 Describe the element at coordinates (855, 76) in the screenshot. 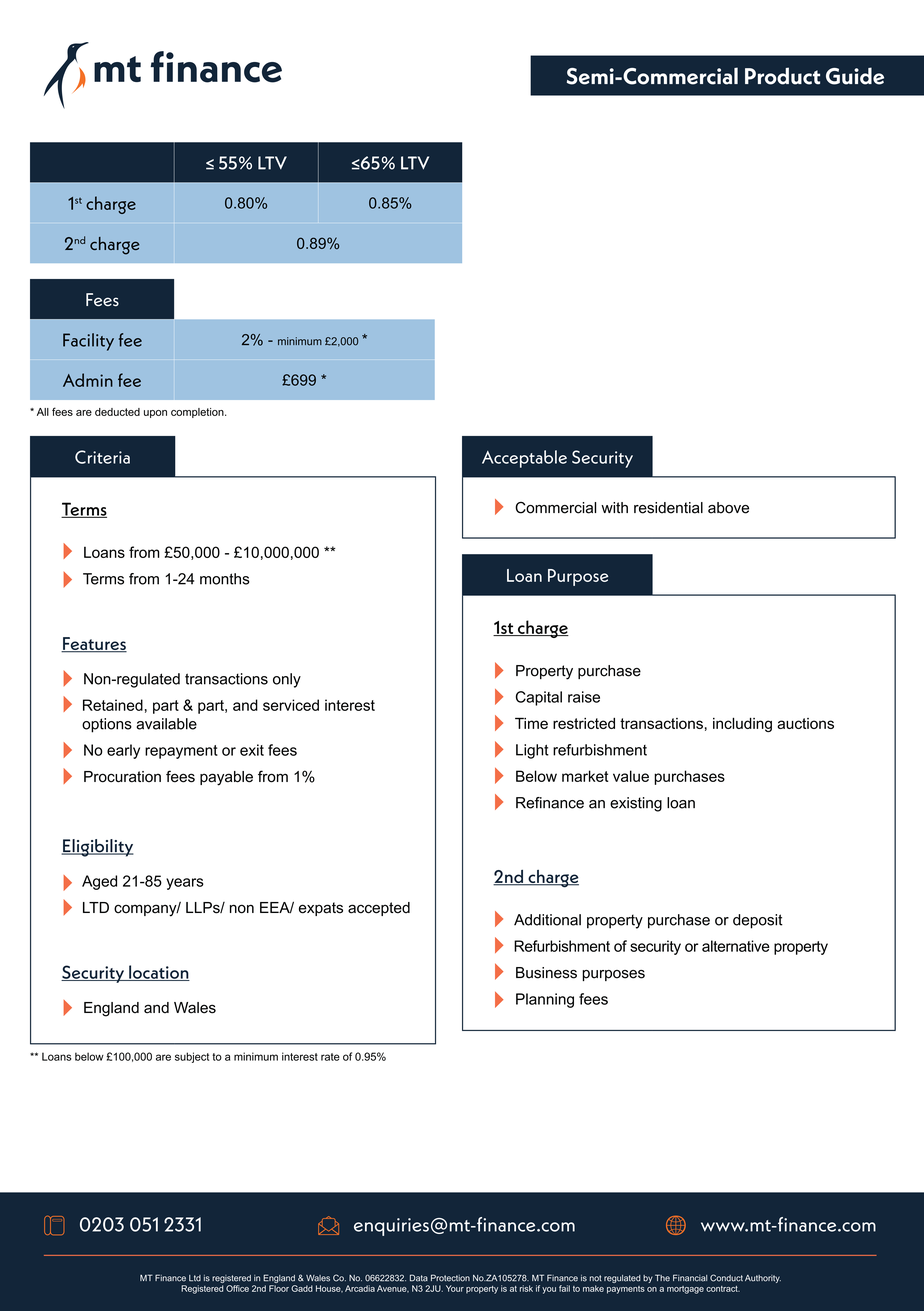

I see `Guide` at that location.
